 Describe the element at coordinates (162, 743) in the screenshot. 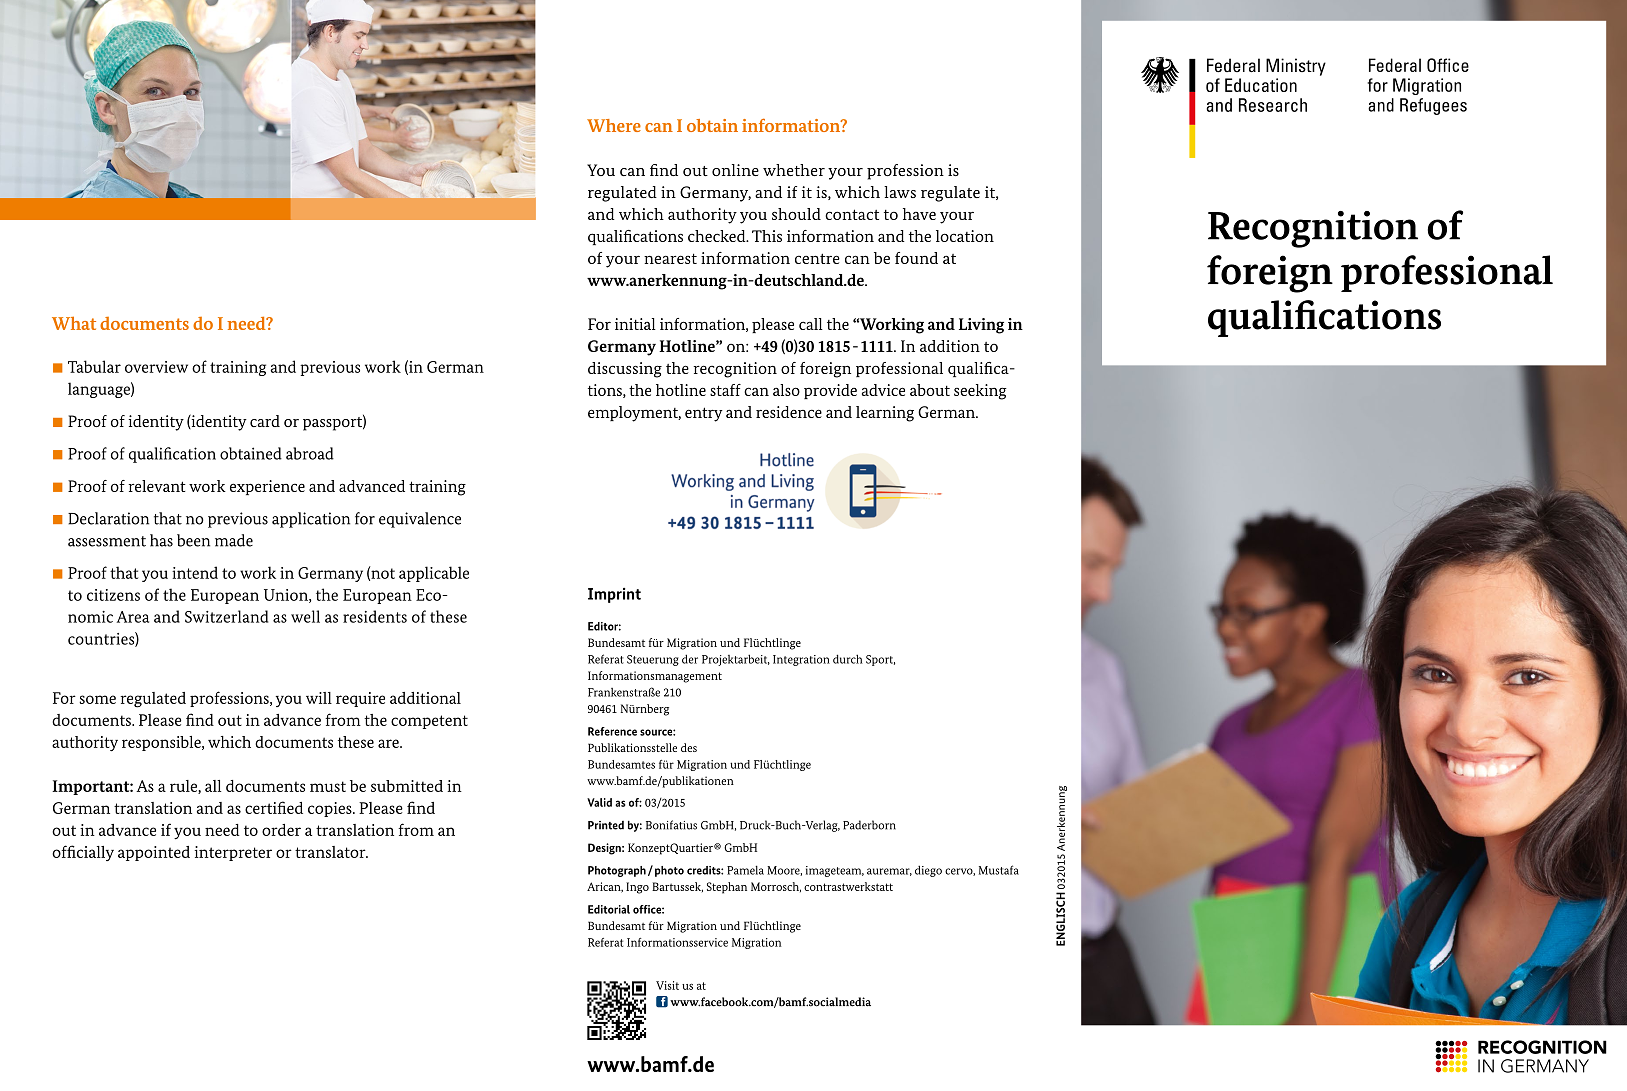

I see `responsible` at that location.
